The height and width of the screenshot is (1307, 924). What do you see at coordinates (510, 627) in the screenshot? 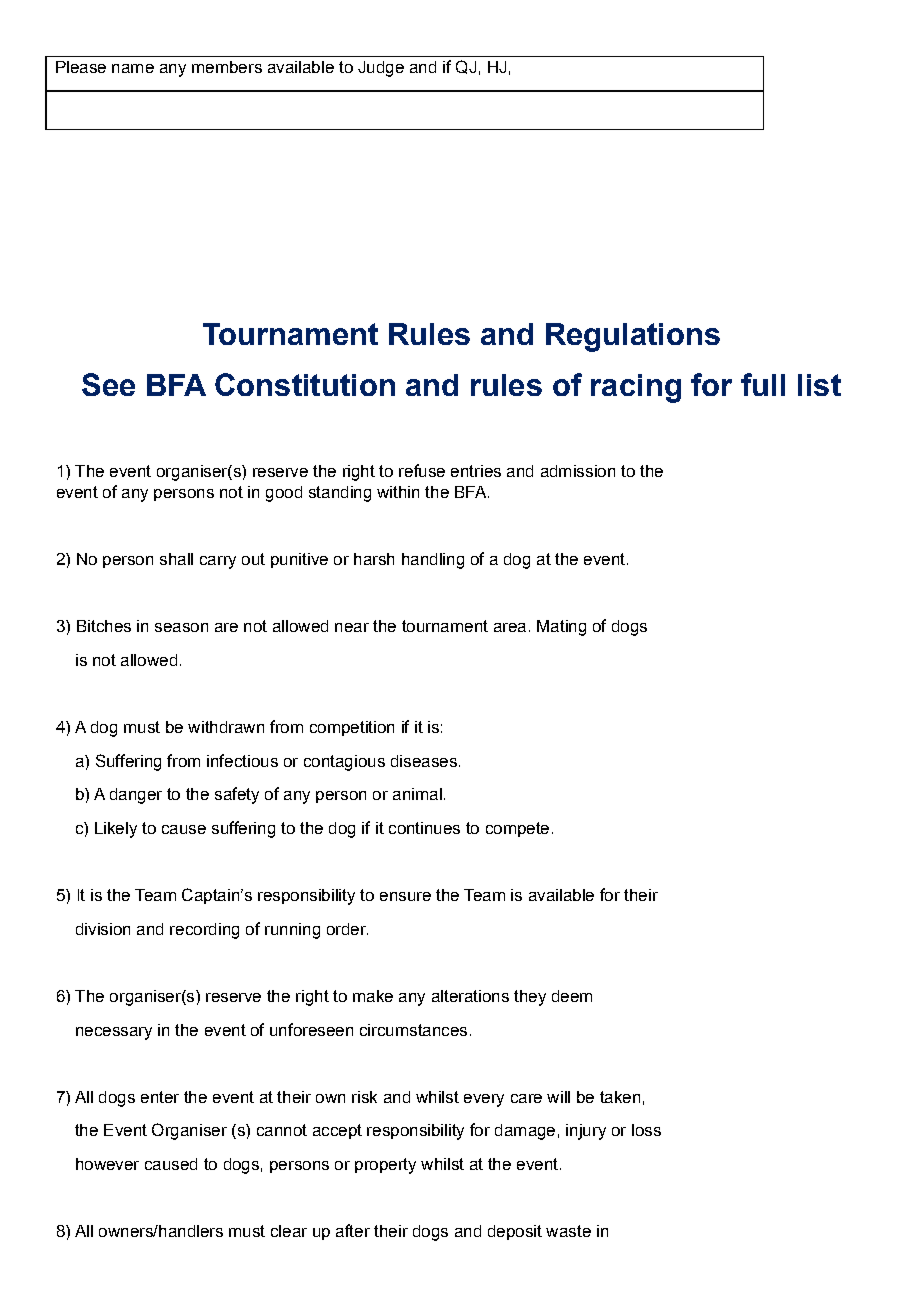
I see `area` at bounding box center [510, 627].
